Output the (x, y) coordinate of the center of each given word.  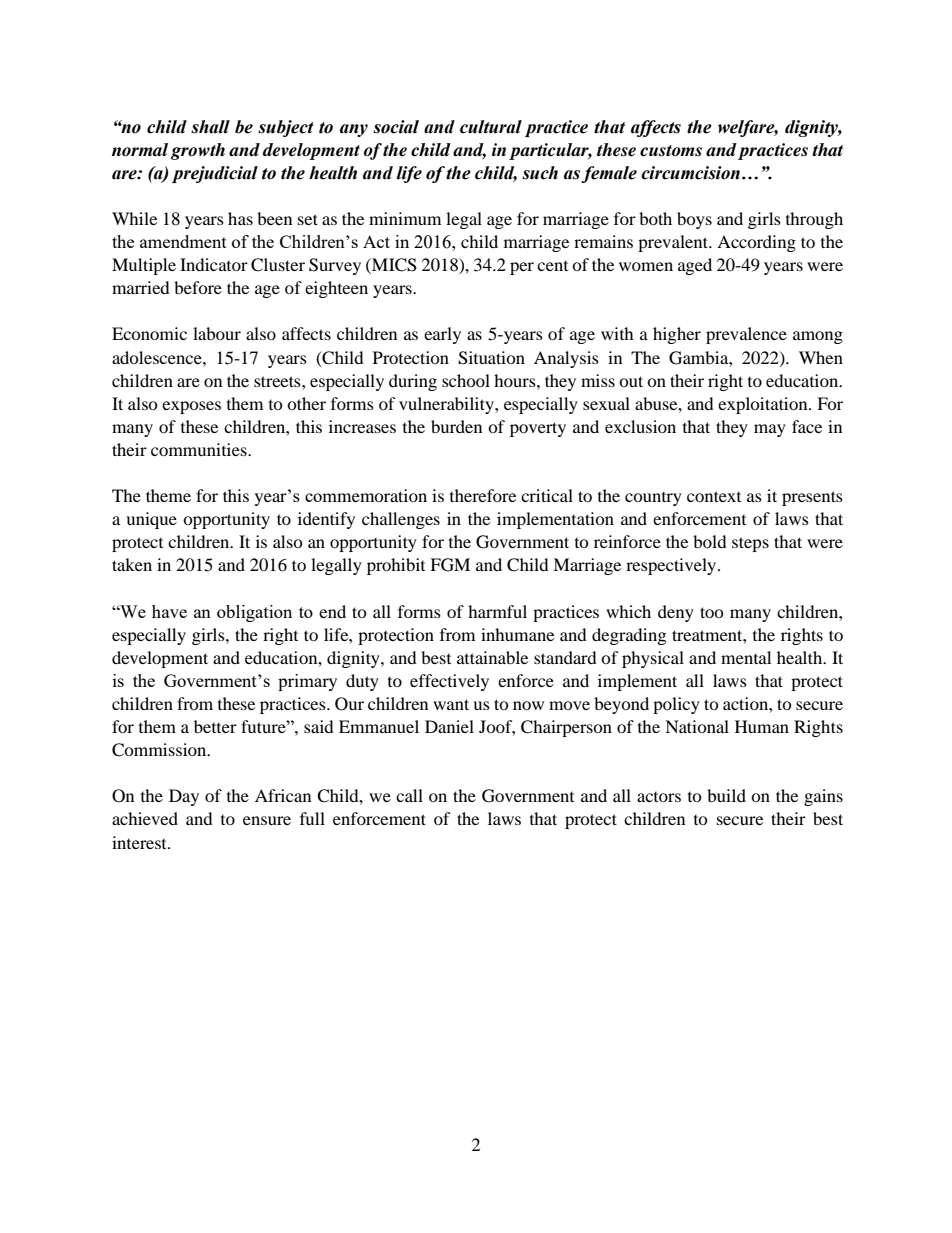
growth (198, 151)
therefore (483, 495)
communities (200, 449)
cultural (491, 127)
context (714, 496)
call (409, 795)
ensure (267, 820)
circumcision (690, 173)
